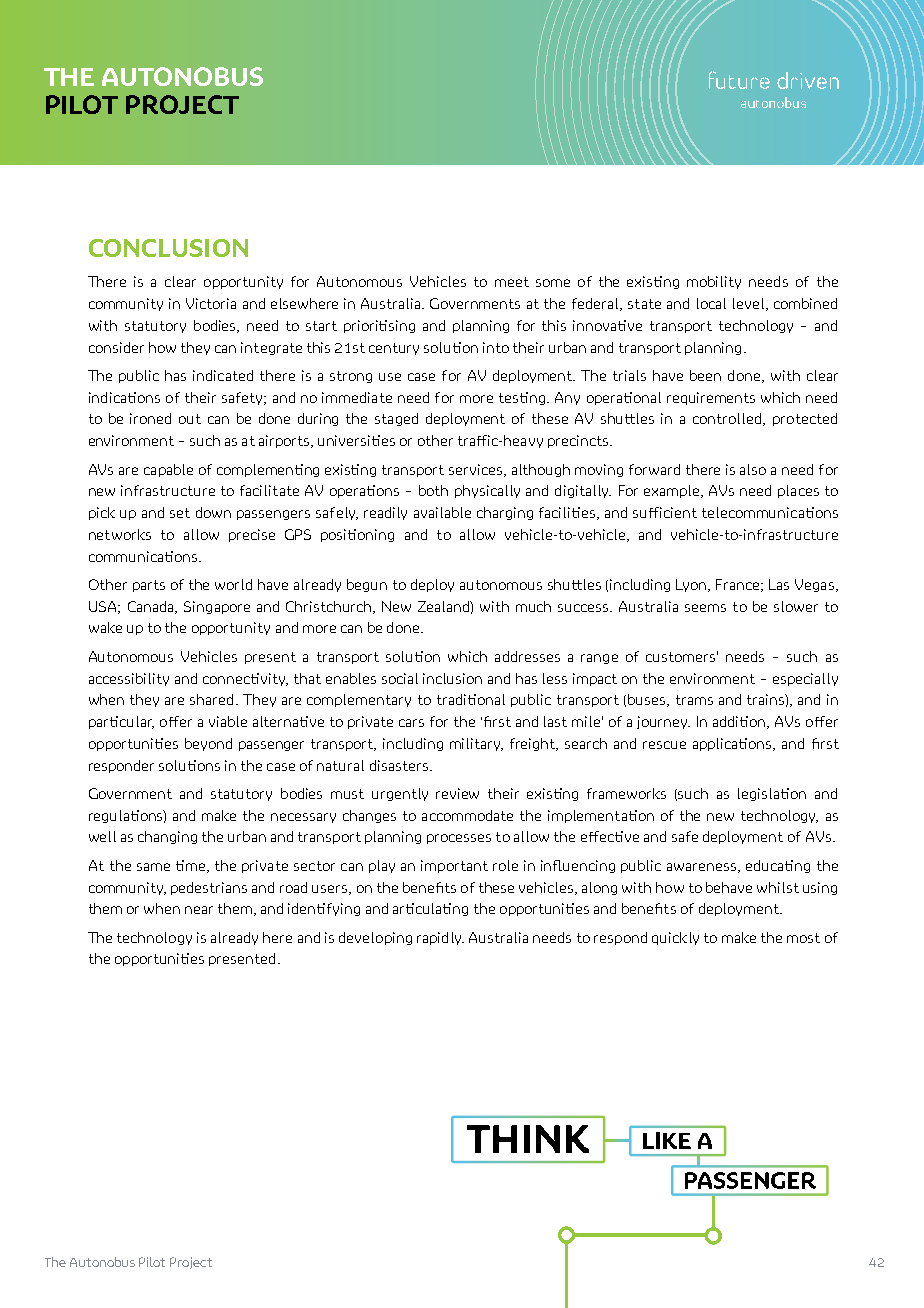 The width and height of the image is (924, 1308). I want to click on CONCLUSION, so click(168, 248).
